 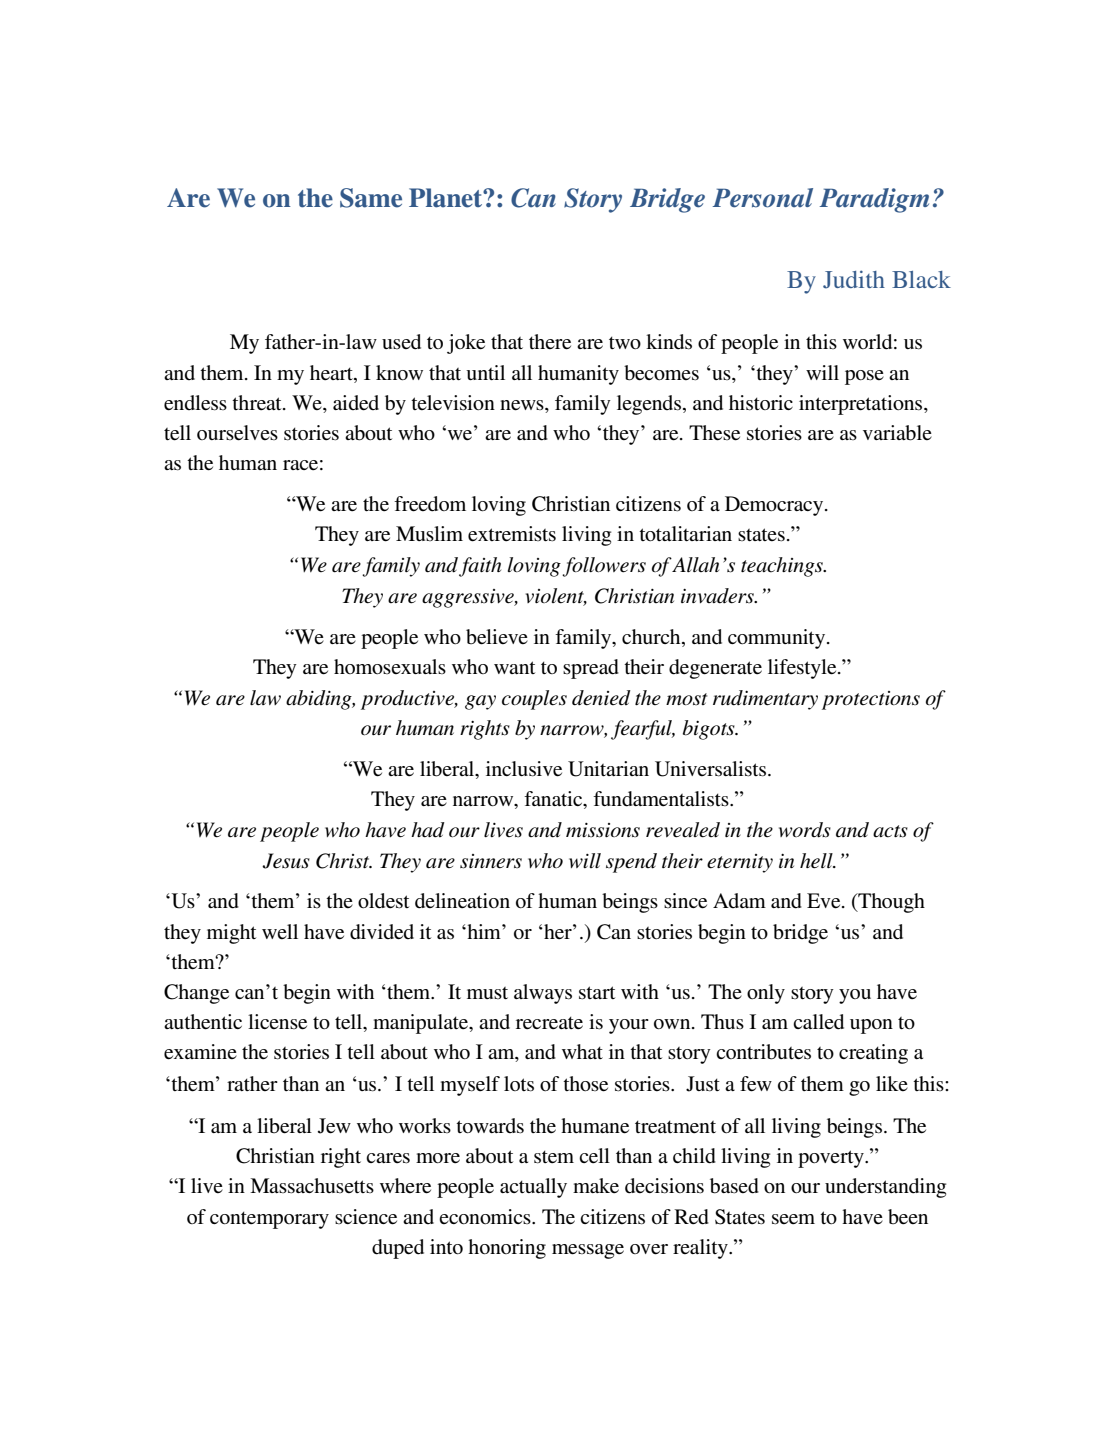 What do you see at coordinates (874, 200) in the document?
I see `Paradigm` at bounding box center [874, 200].
